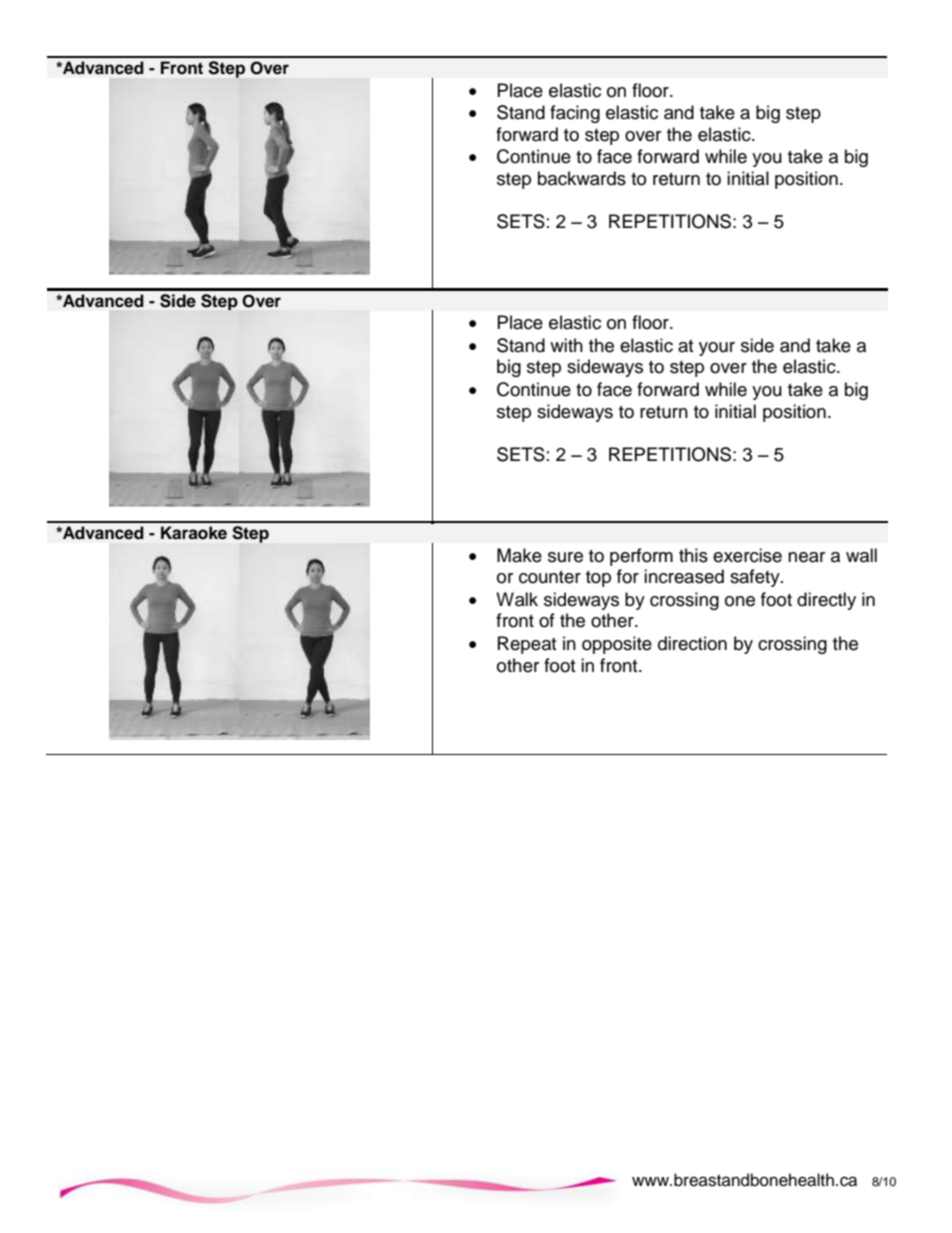 This screenshot has height=1233, width=952. I want to click on backwards, so click(582, 178).
